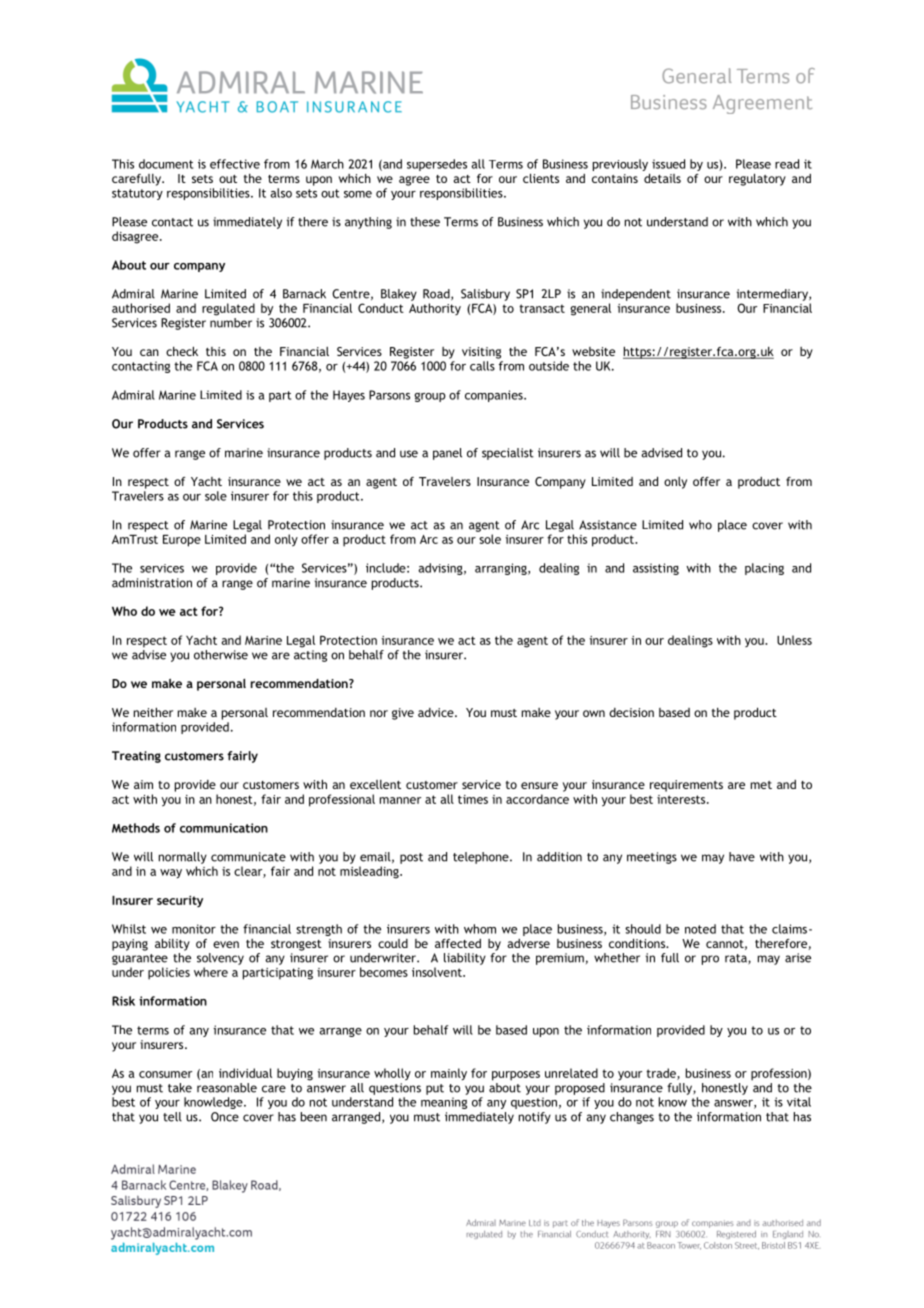 The width and height of the image is (924, 1308). What do you see at coordinates (480, 929) in the image?
I see `whom` at bounding box center [480, 929].
